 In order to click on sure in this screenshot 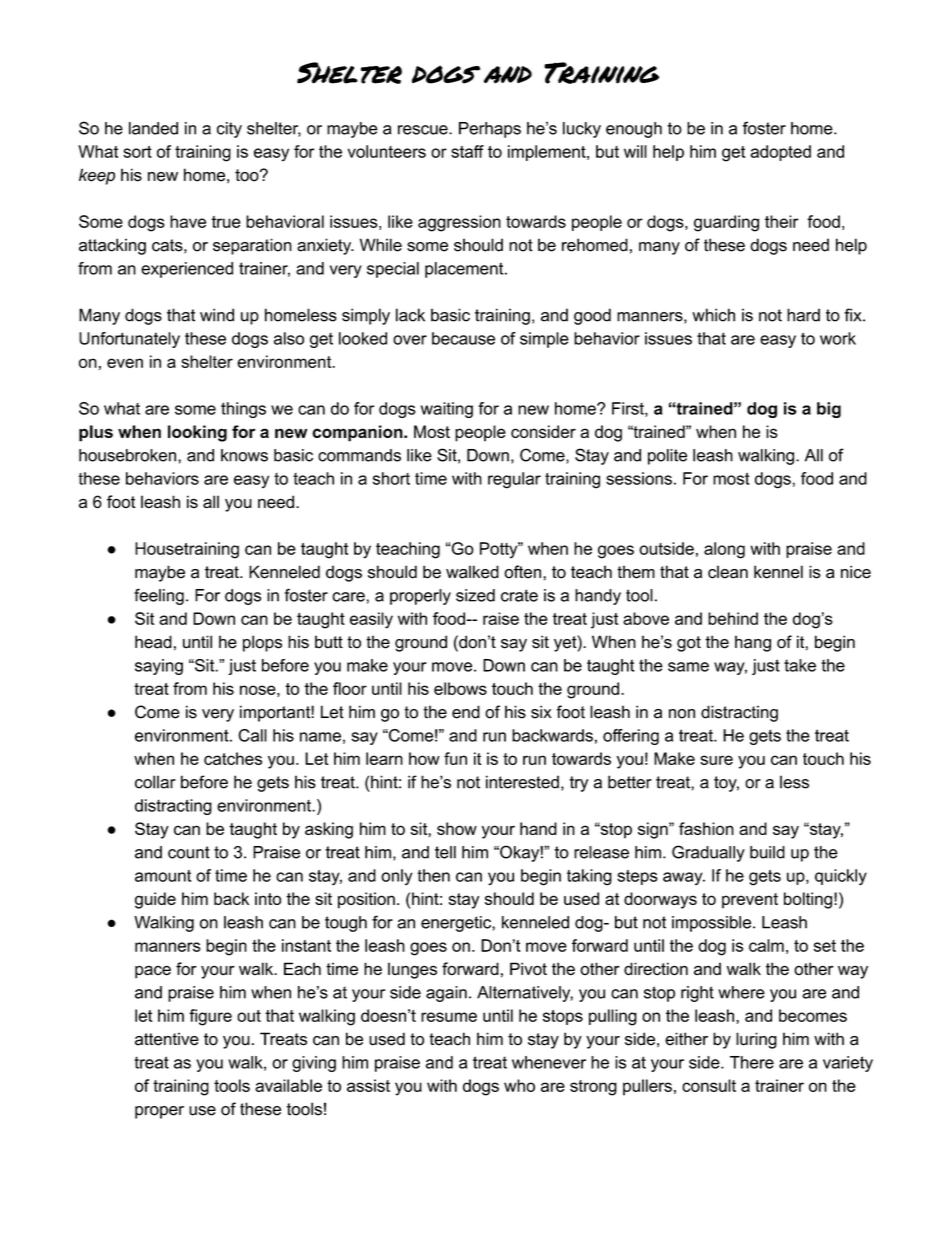, I will do `click(716, 760)`.
